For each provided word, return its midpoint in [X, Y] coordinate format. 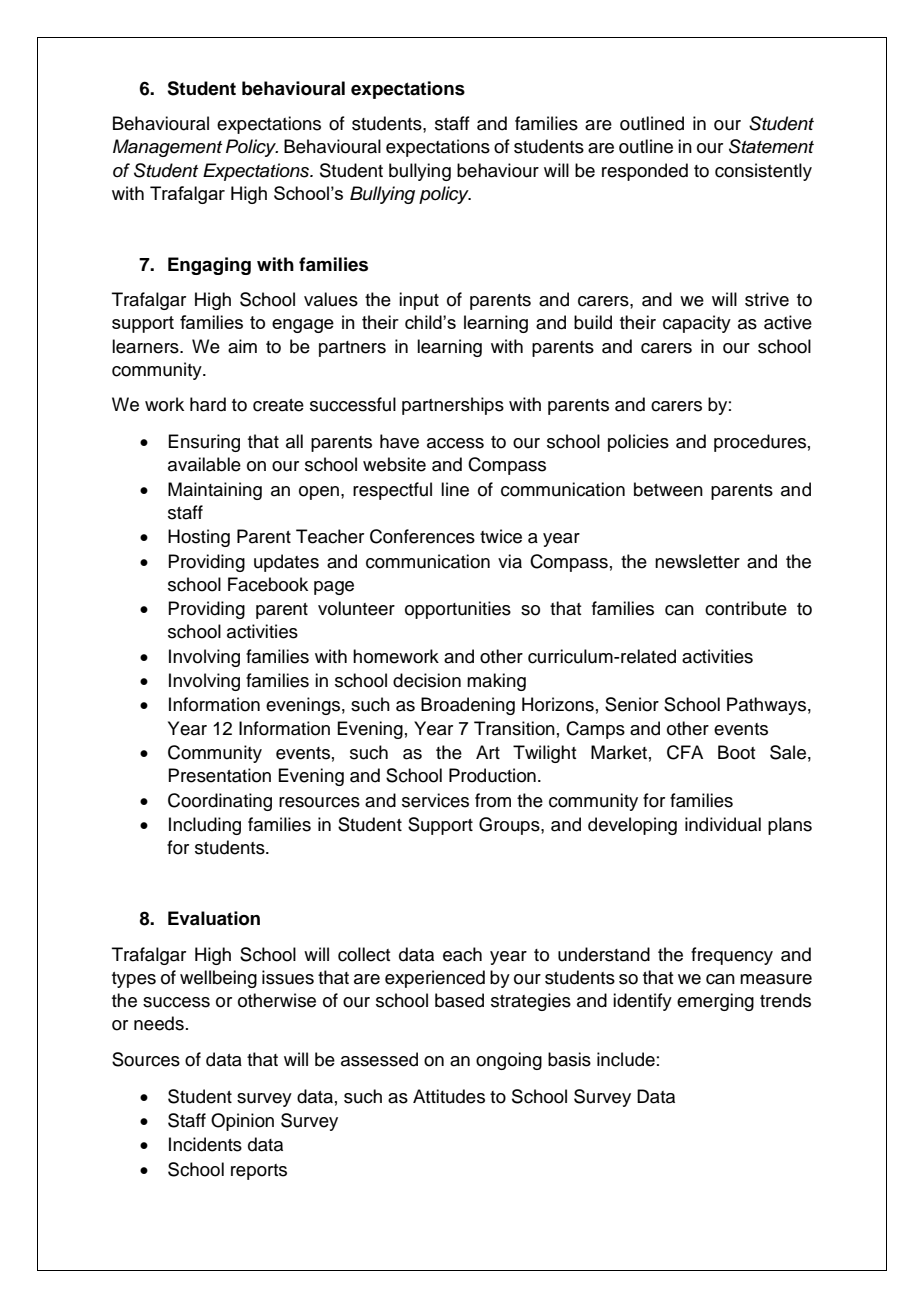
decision [427, 680]
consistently [763, 172]
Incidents [205, 1144]
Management [167, 148]
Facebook [268, 584]
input [419, 301]
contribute [746, 608]
